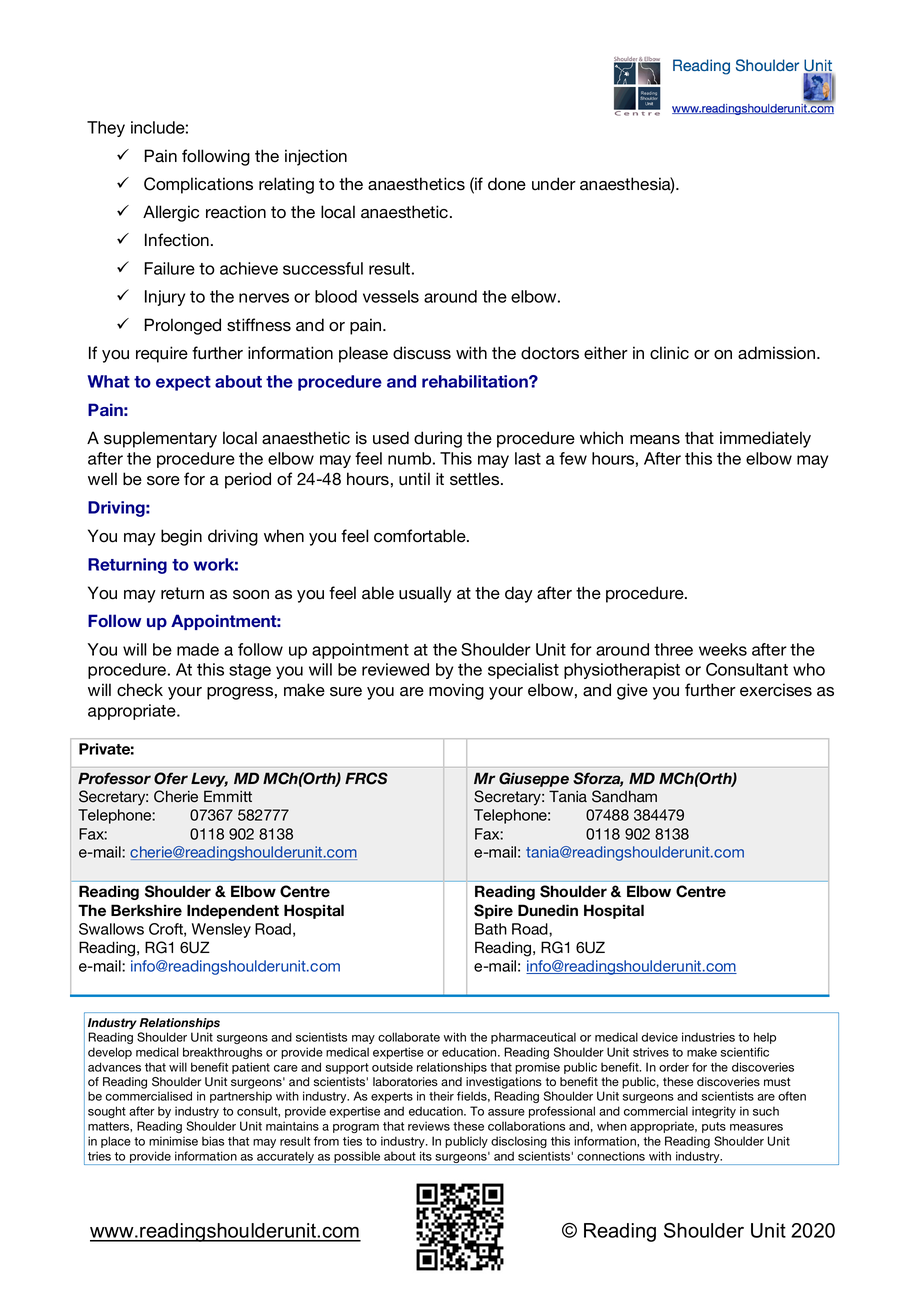 Image resolution: width=924 pixels, height=1308 pixels. Describe the element at coordinates (429, 1126) in the page. I see `reviews` at that location.
